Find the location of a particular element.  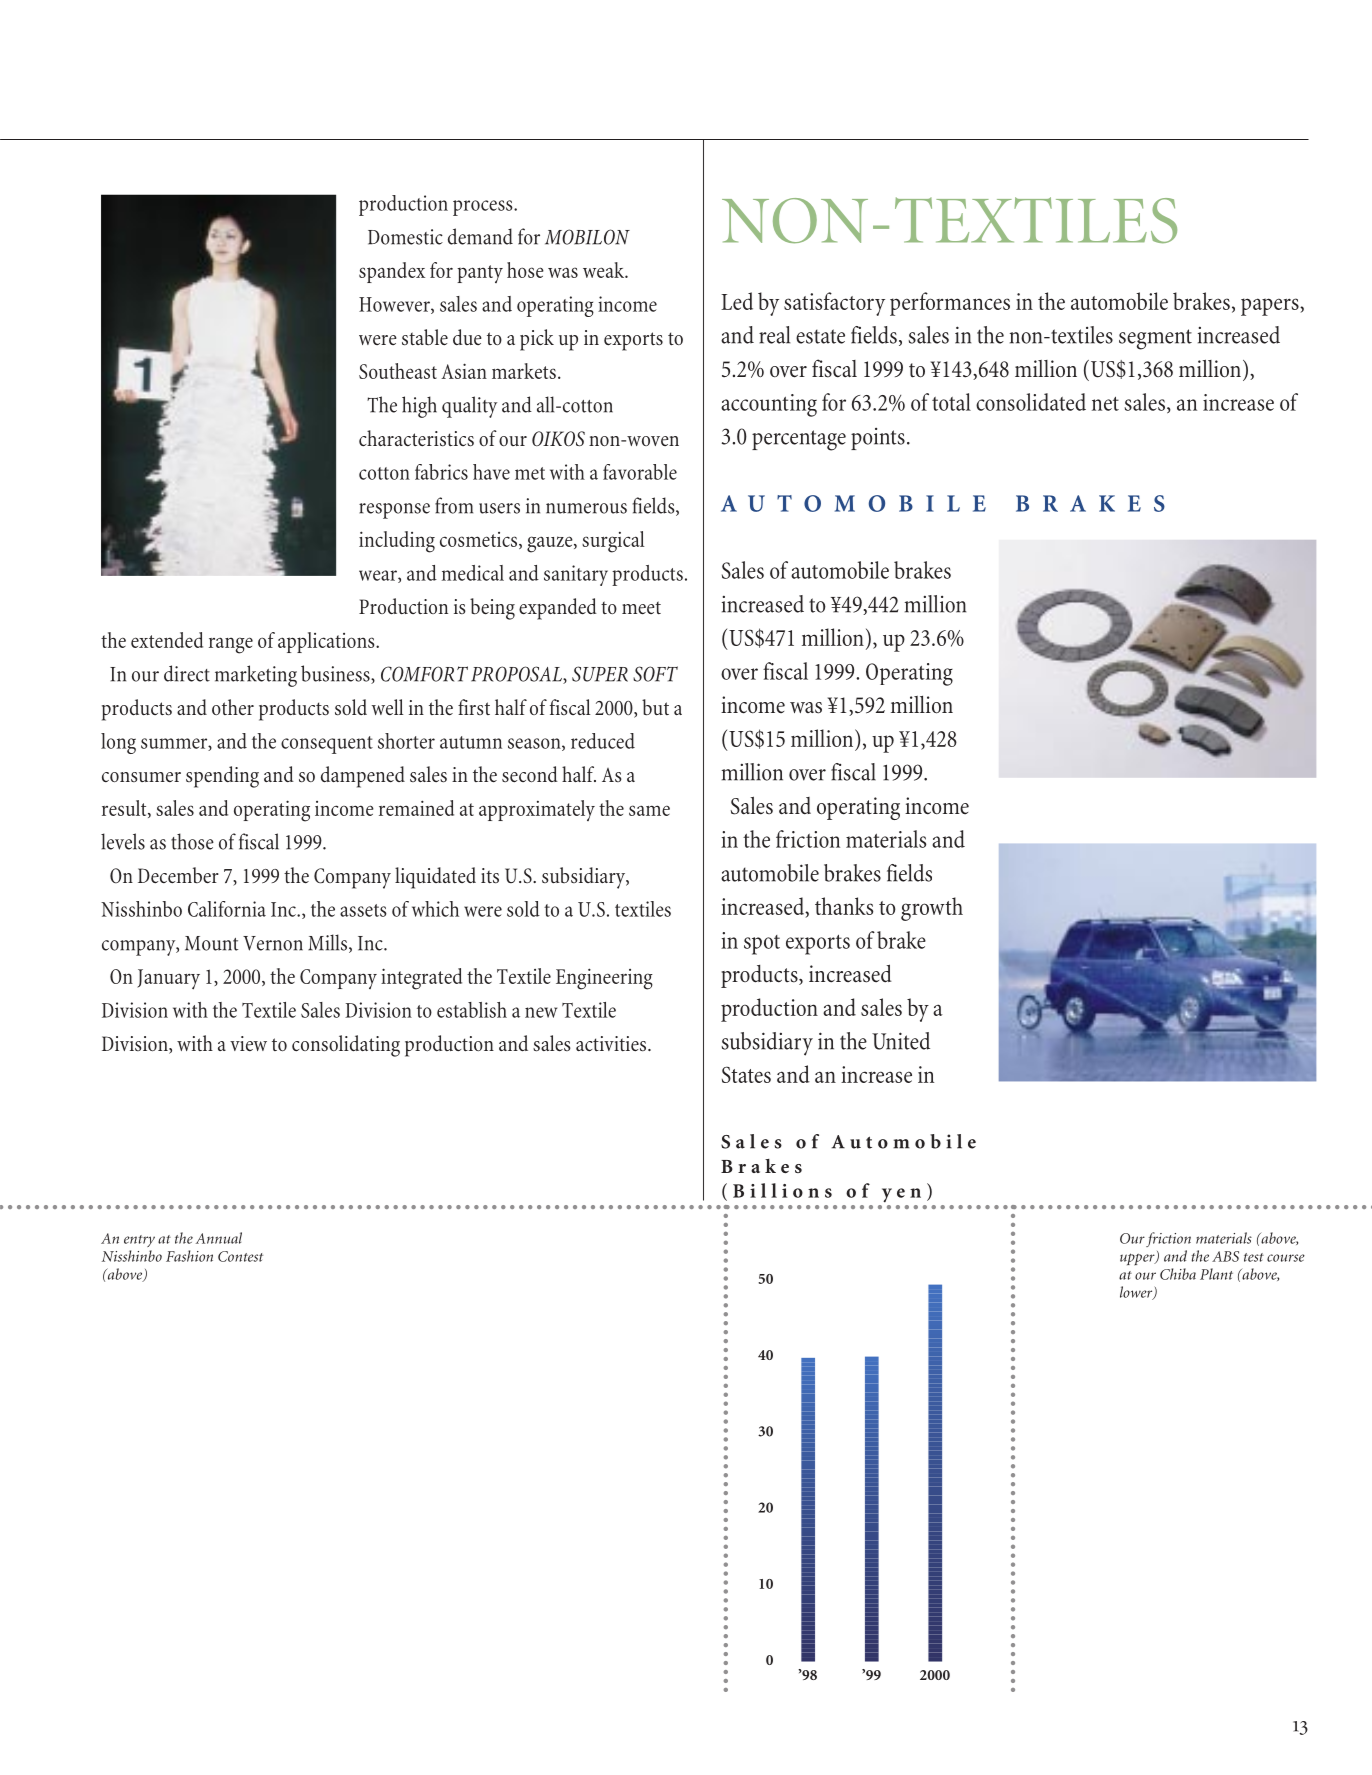

meet is located at coordinates (641, 607).
